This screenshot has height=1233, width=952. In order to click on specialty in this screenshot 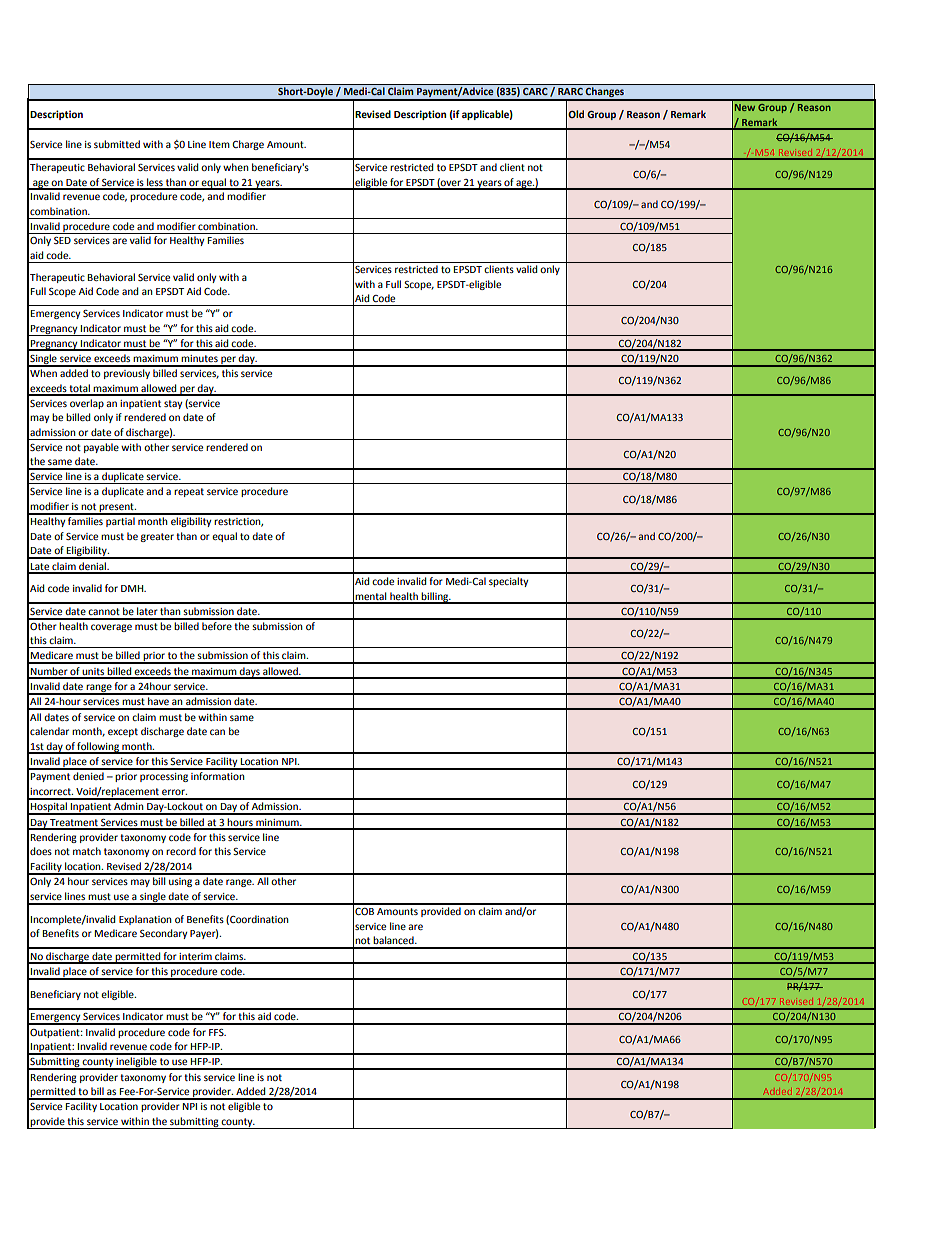, I will do `click(508, 582)`.
